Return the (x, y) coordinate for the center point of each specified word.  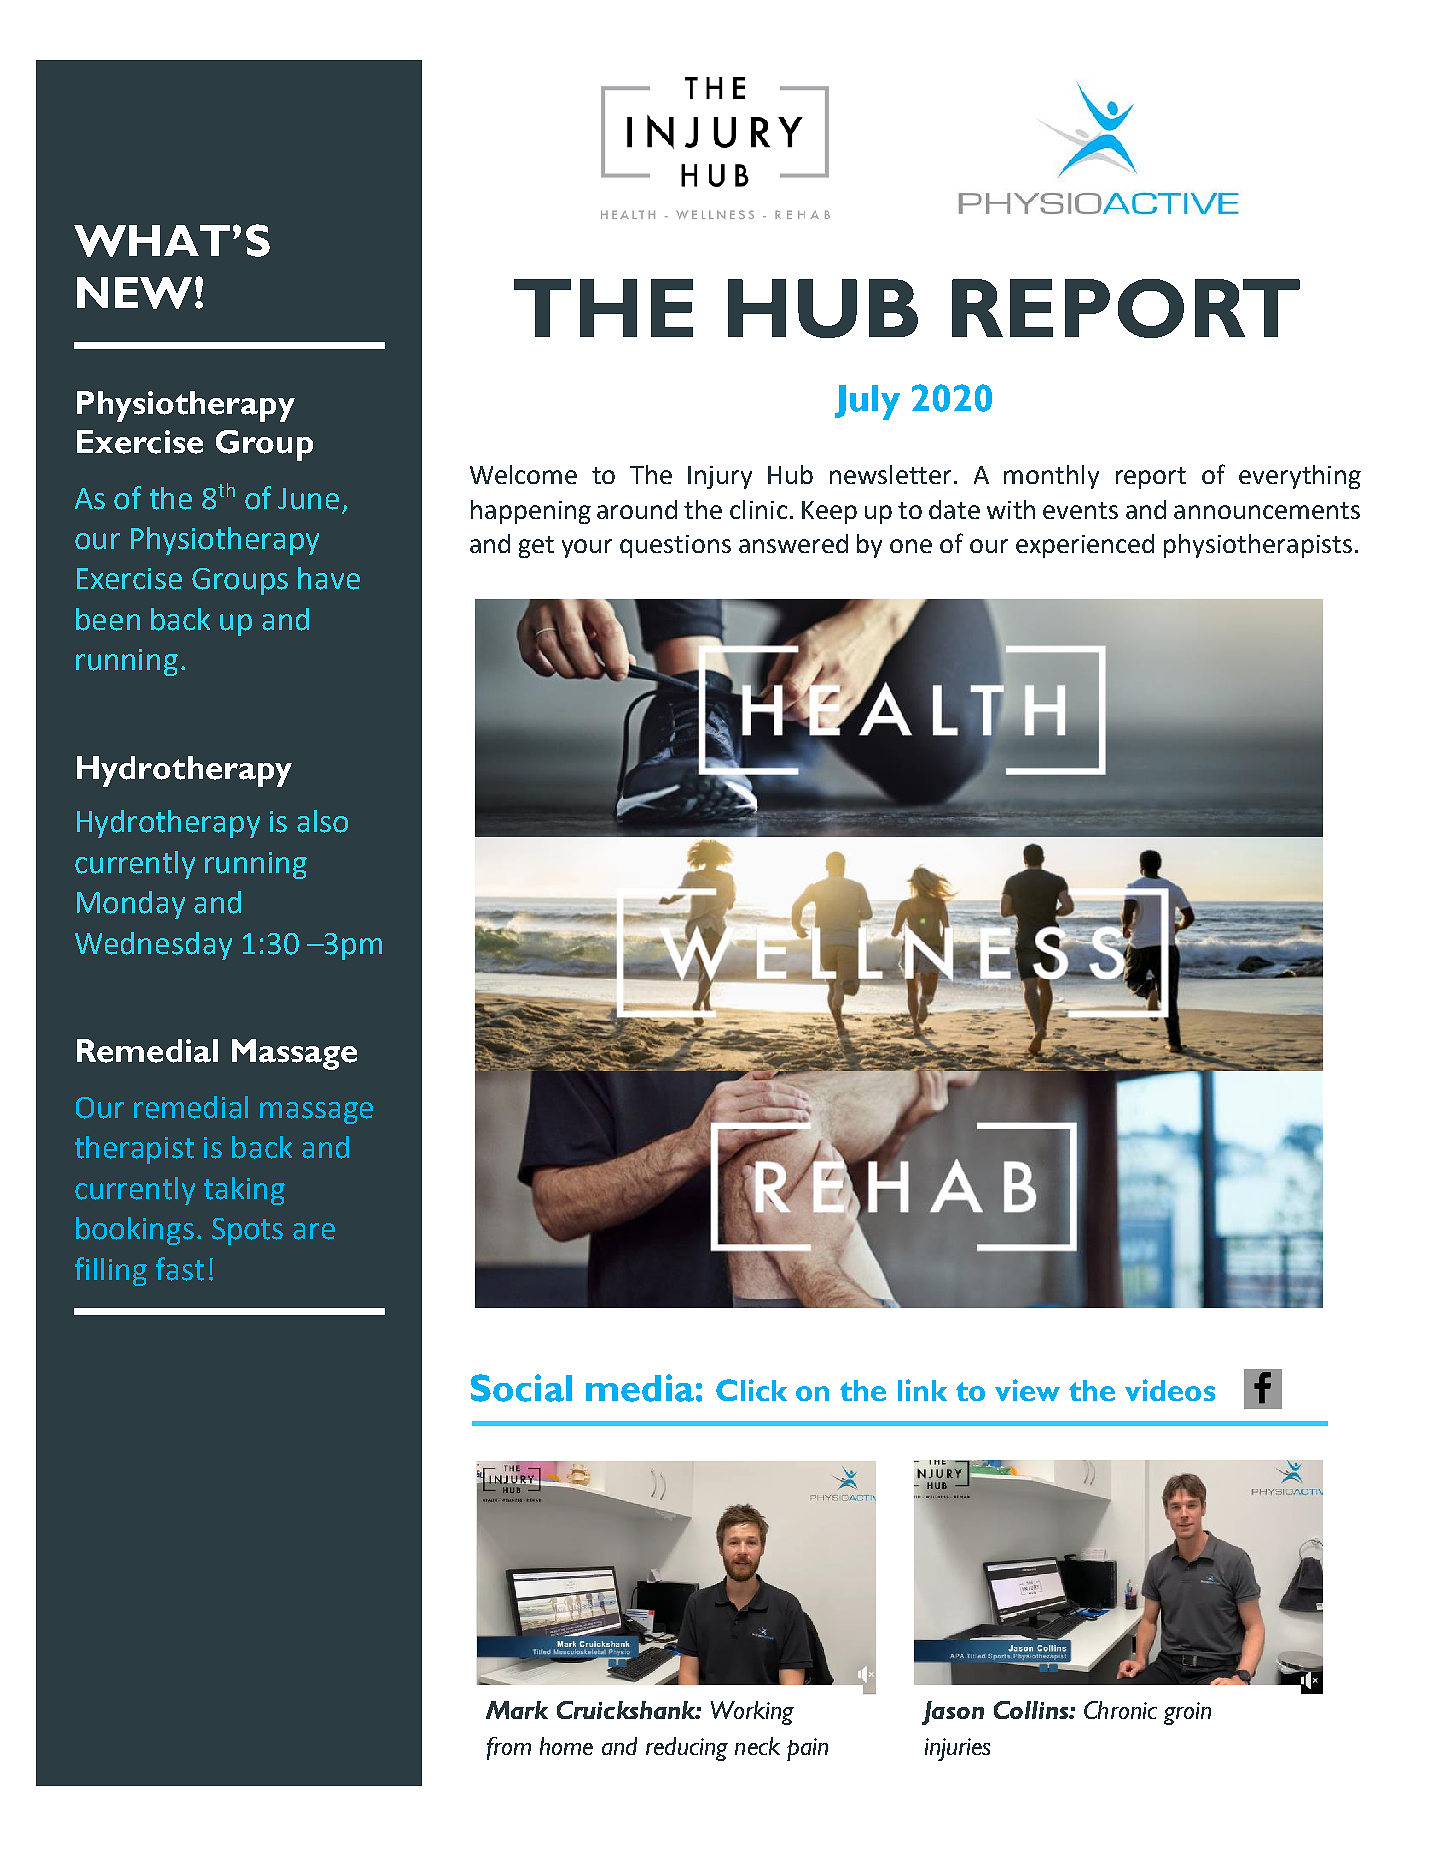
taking (244, 1191)
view (1027, 1390)
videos (1170, 1390)
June (308, 499)
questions (675, 546)
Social (521, 1388)
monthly (1051, 477)
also (322, 821)
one (911, 546)
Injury (720, 477)
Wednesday (153, 946)
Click (751, 1390)
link (922, 1390)
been (108, 619)
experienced (1085, 546)
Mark (517, 1710)
